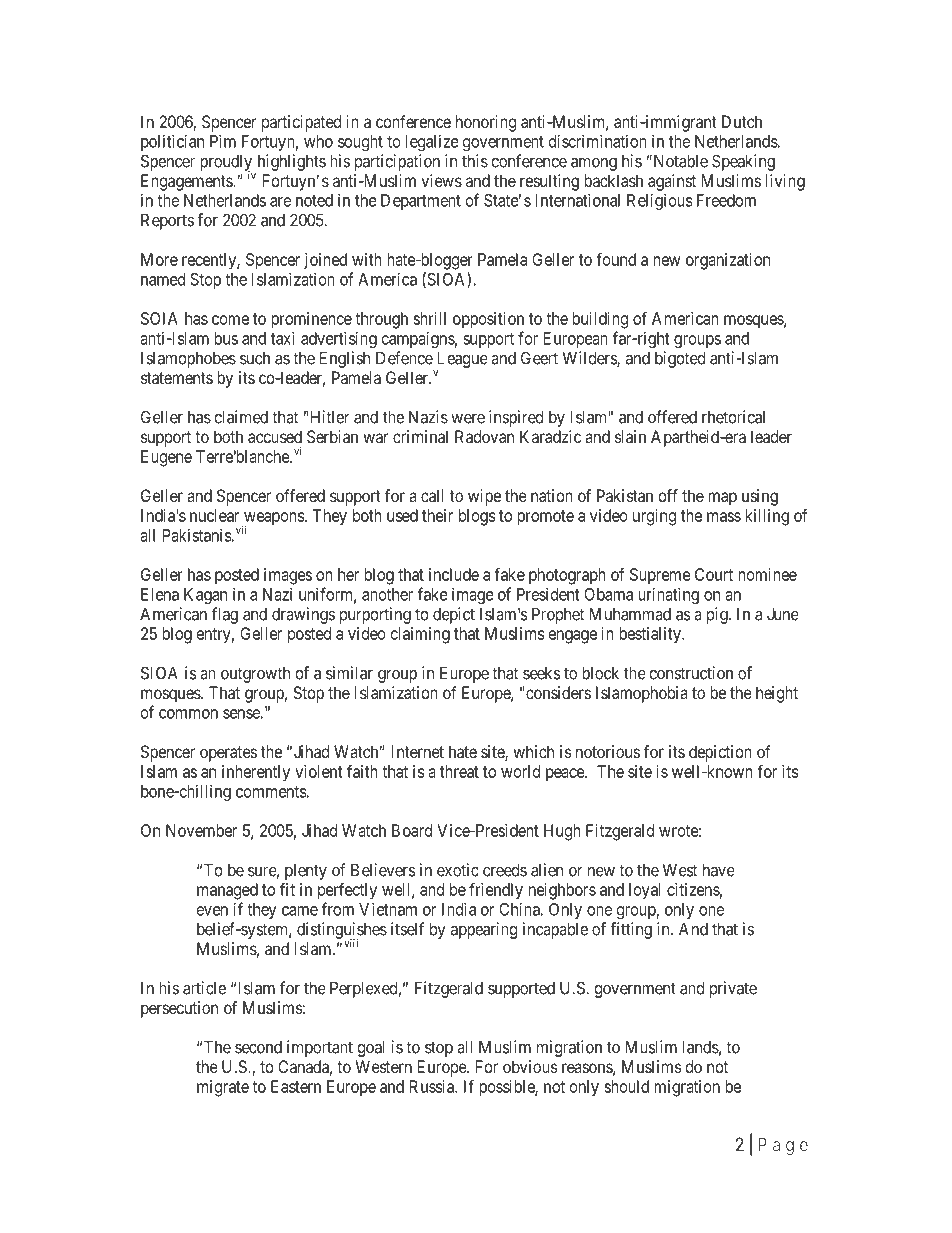 This page has width=952, height=1233. What do you see at coordinates (223, 1088) in the page?
I see `migrate` at bounding box center [223, 1088].
